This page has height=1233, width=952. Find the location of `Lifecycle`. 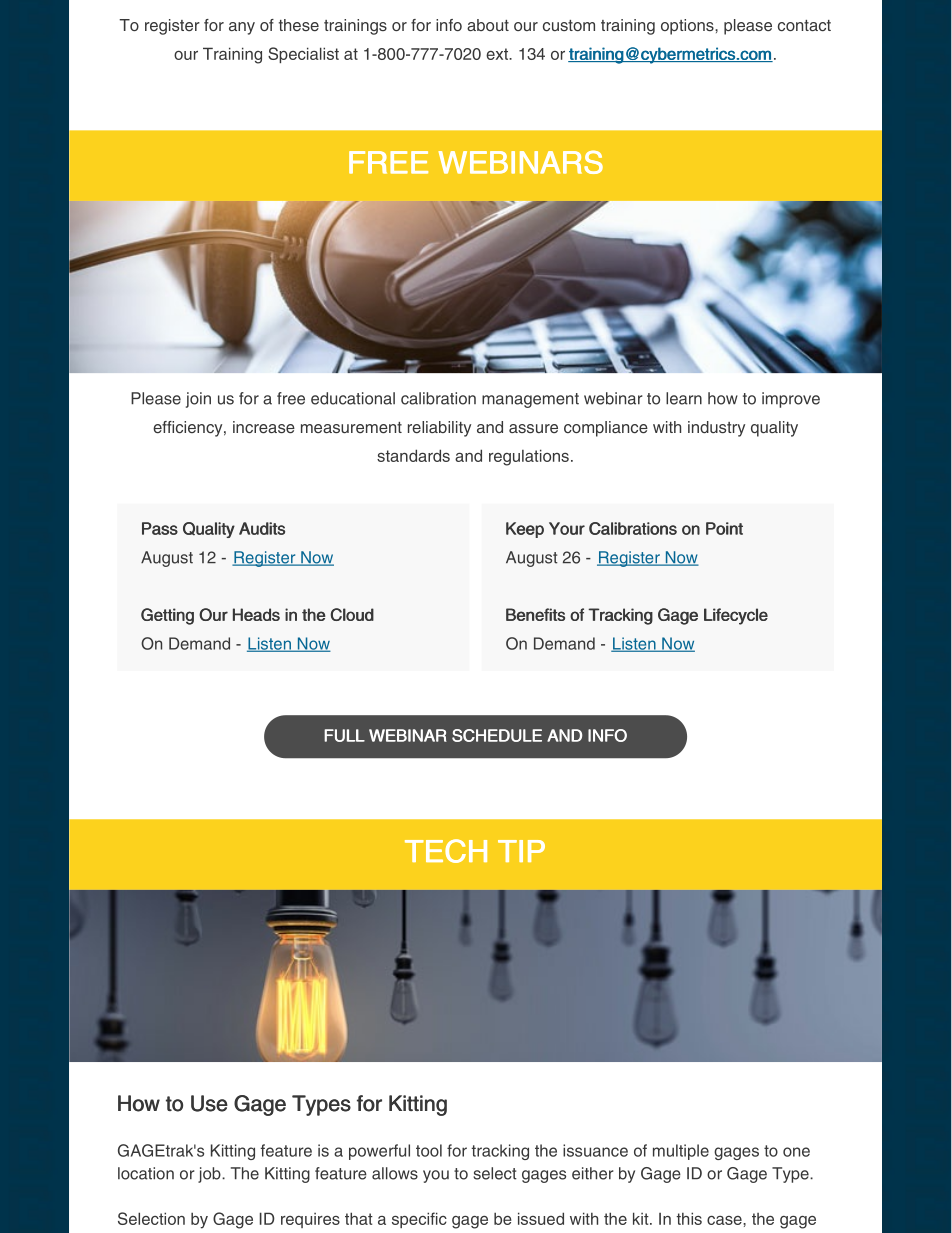

Lifecycle is located at coordinates (736, 616).
